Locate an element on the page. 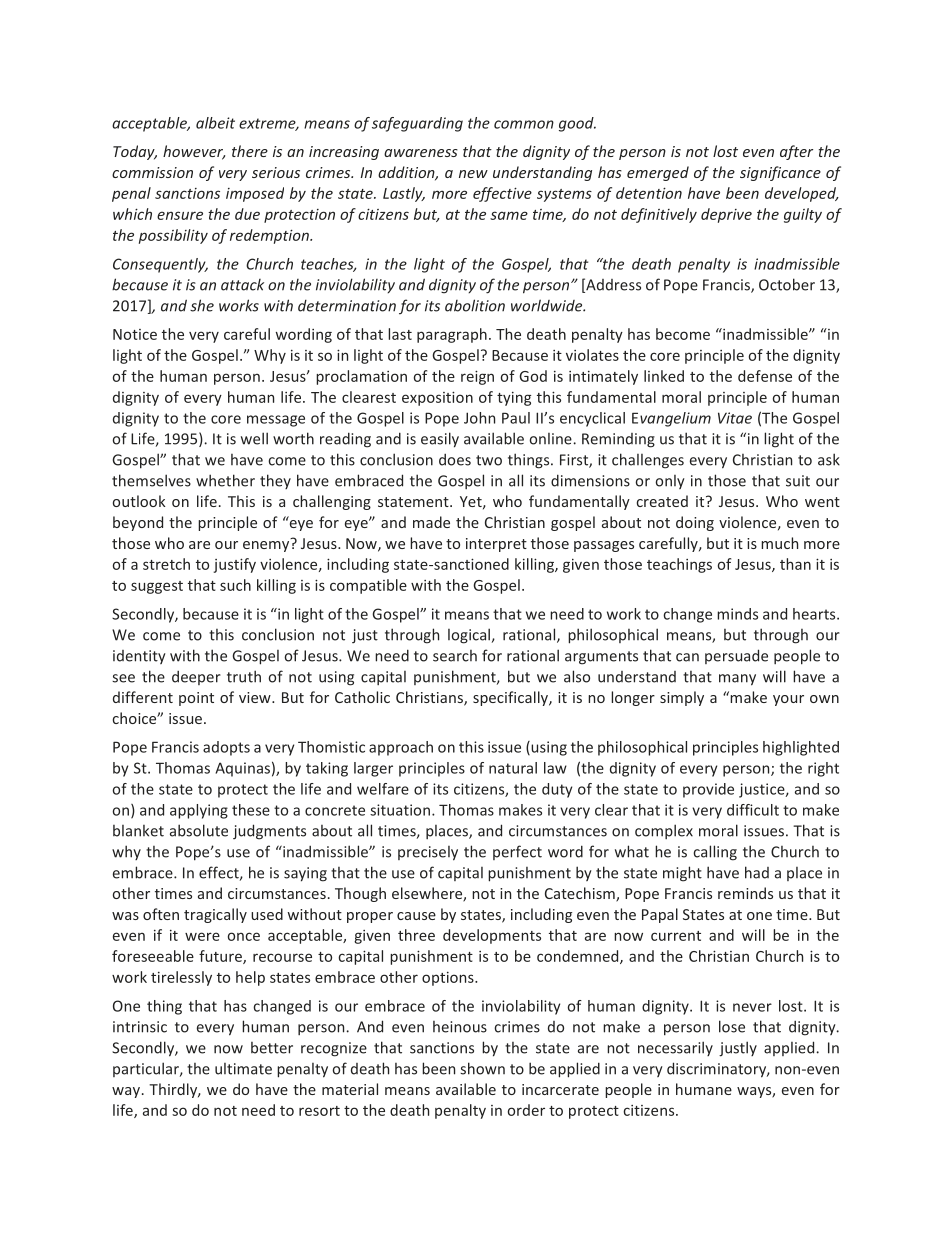  however is located at coordinates (194, 152).
